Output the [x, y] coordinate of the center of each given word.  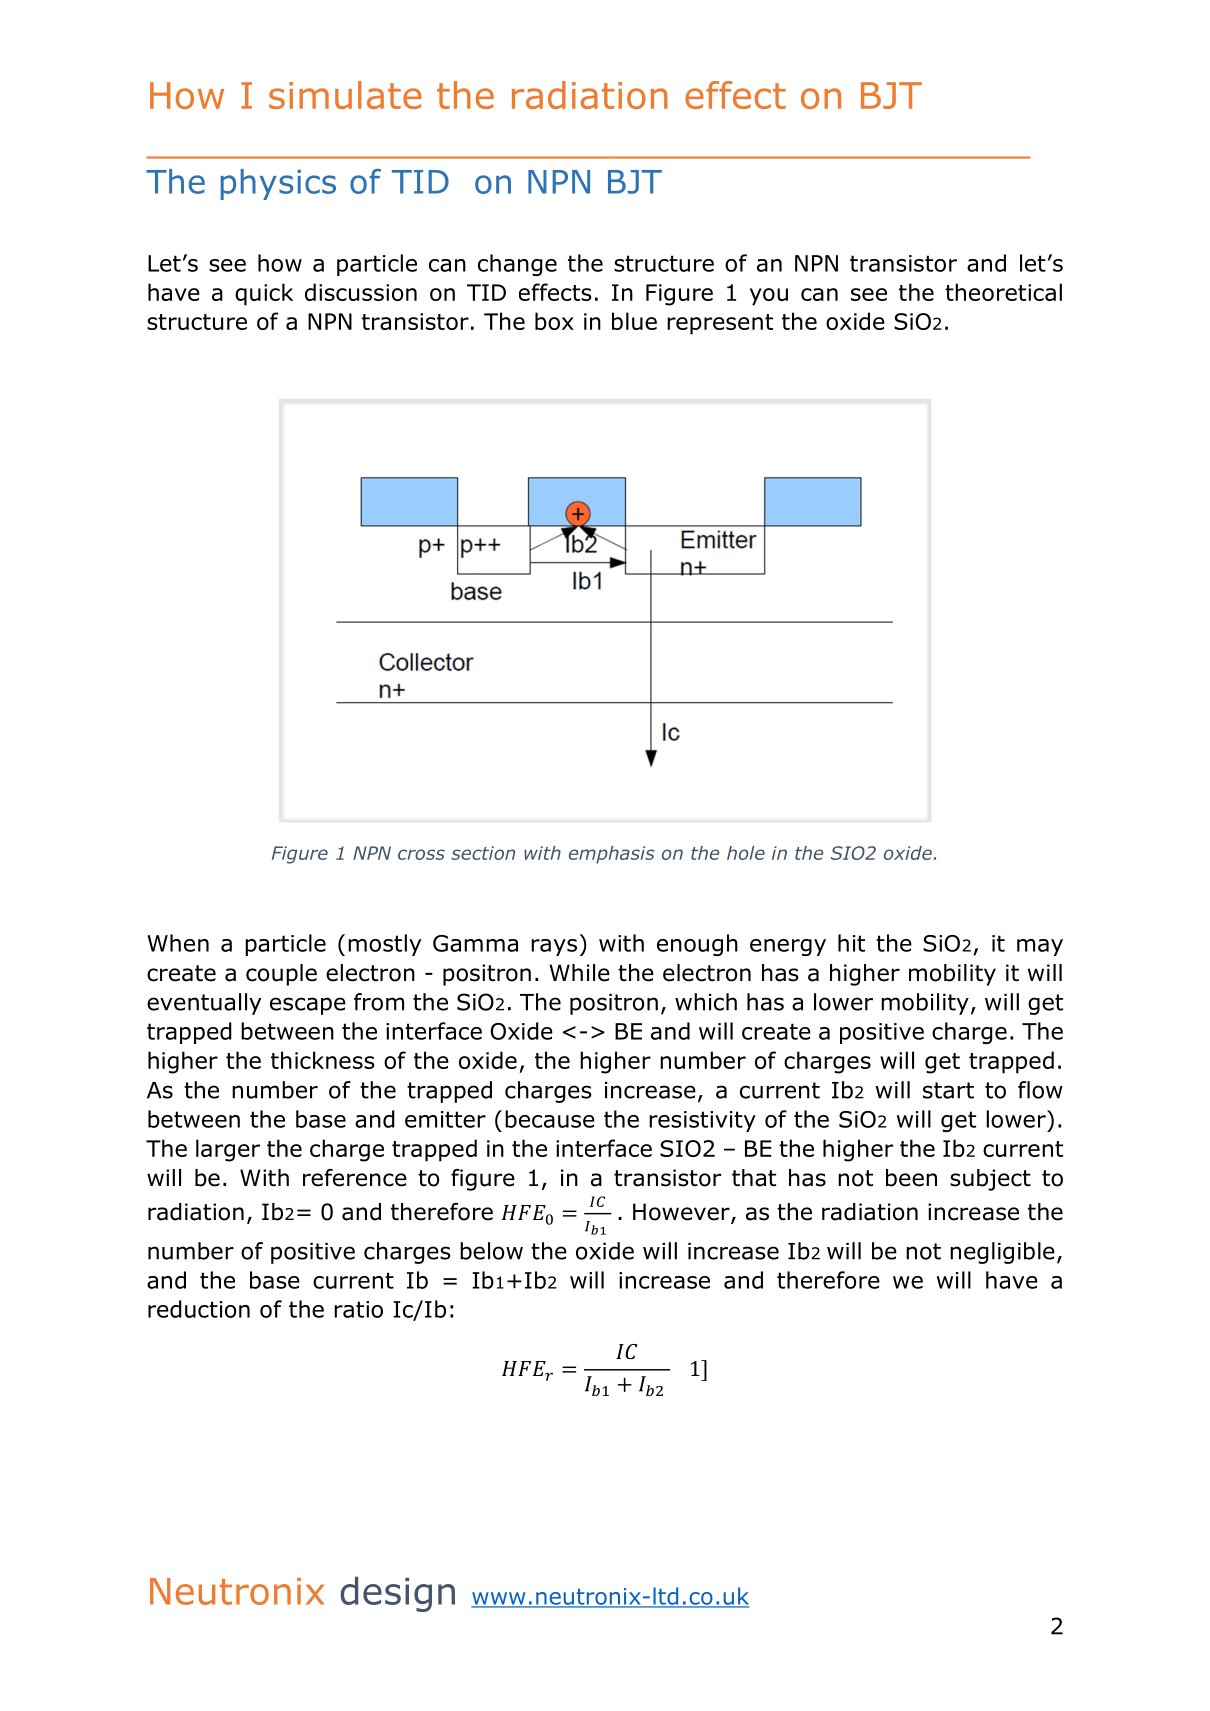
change [517, 265]
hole [746, 853]
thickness [323, 1060]
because [550, 1119]
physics [278, 184]
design [397, 1594]
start [948, 1090]
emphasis [612, 855]
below [491, 1251]
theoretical [1003, 292]
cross [421, 854]
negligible [1002, 1253]
